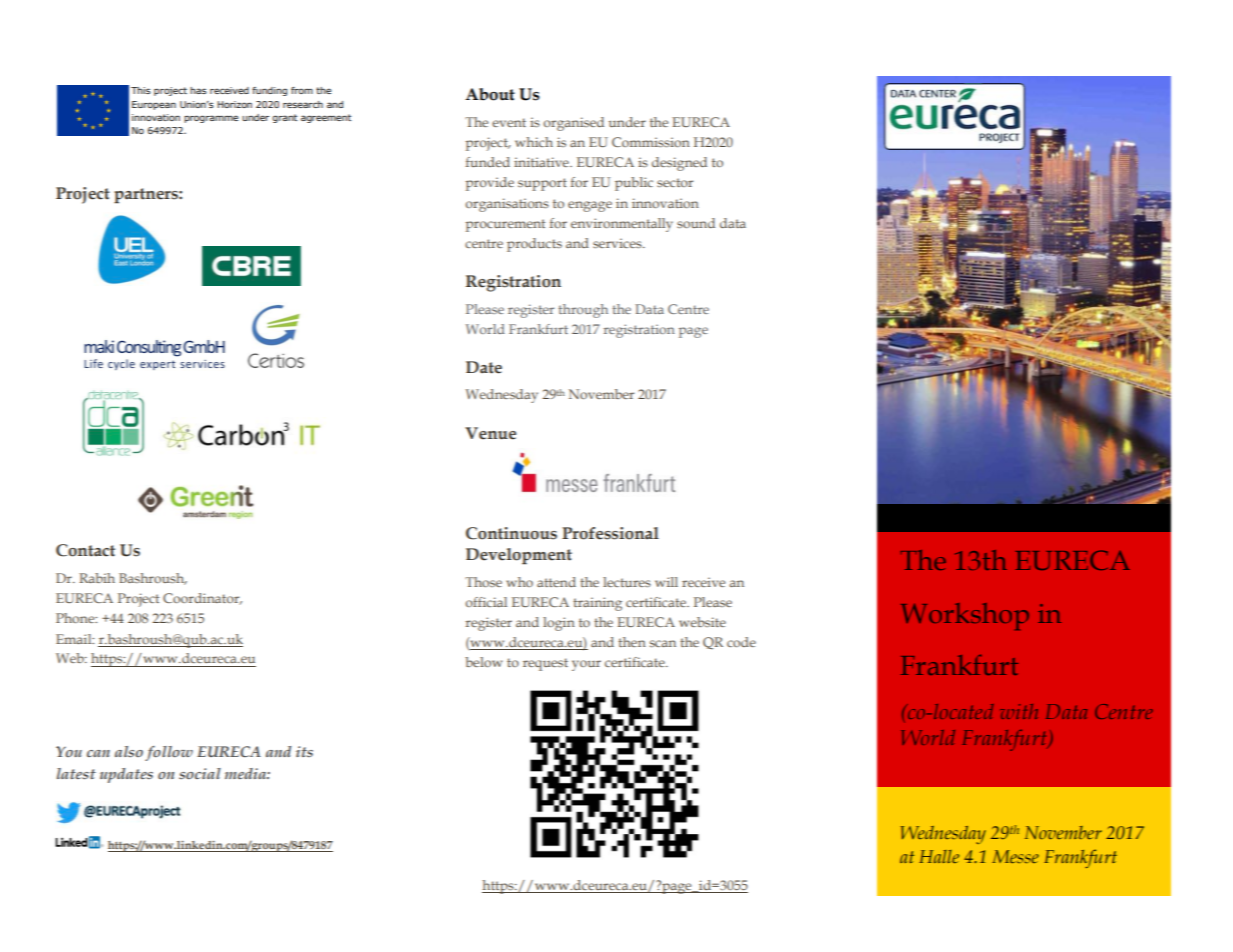 The height and width of the document is (952, 1233). Describe the element at coordinates (505, 225) in the document. I see `procurement` at that location.
